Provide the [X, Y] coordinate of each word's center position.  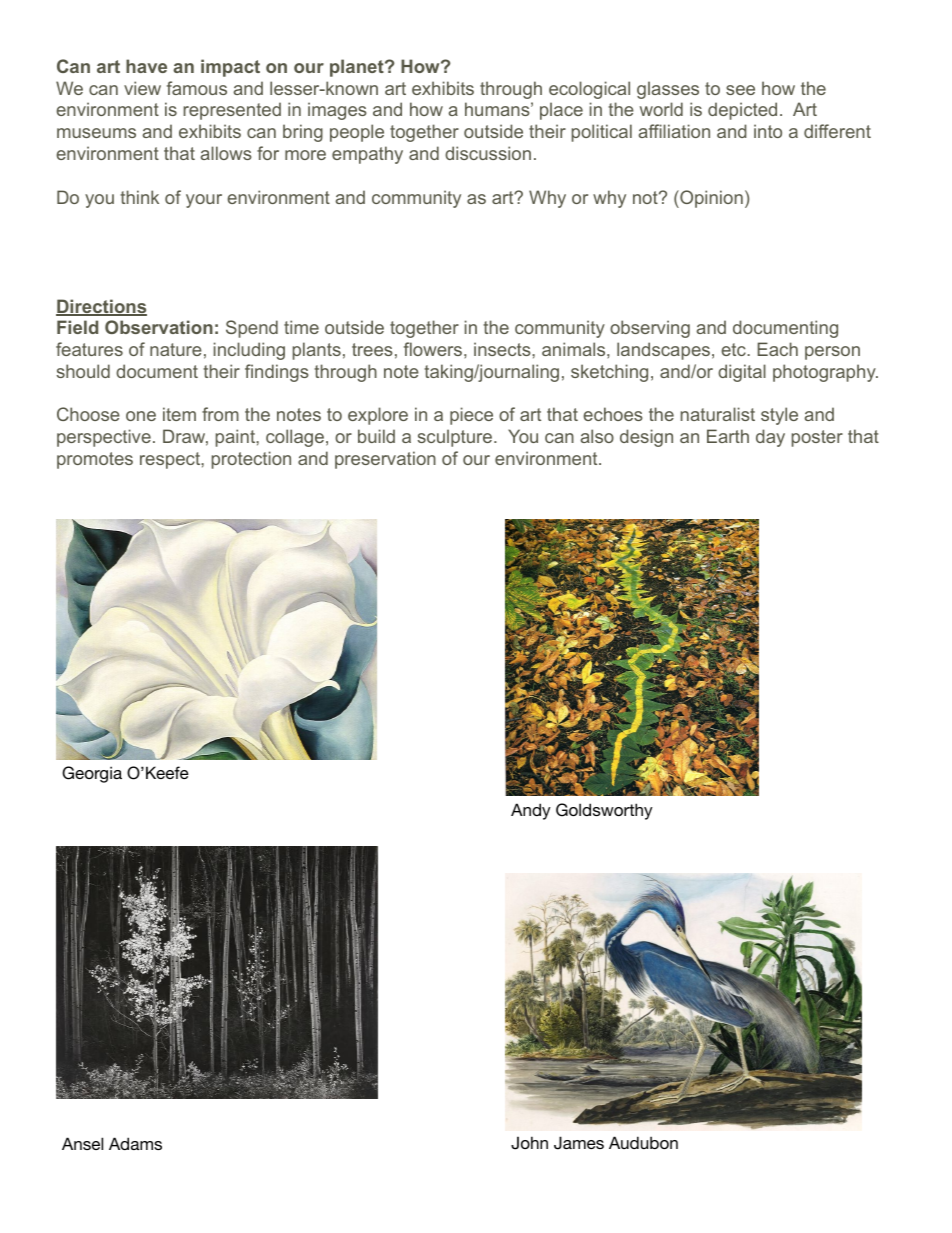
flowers [433, 349]
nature [176, 349]
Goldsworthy [604, 811]
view [142, 88]
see [740, 90]
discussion [488, 153]
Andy [531, 811]
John [529, 1143]
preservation [385, 460]
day [770, 438]
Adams [135, 1143]
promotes [95, 460]
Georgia [92, 774]
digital [742, 373]
